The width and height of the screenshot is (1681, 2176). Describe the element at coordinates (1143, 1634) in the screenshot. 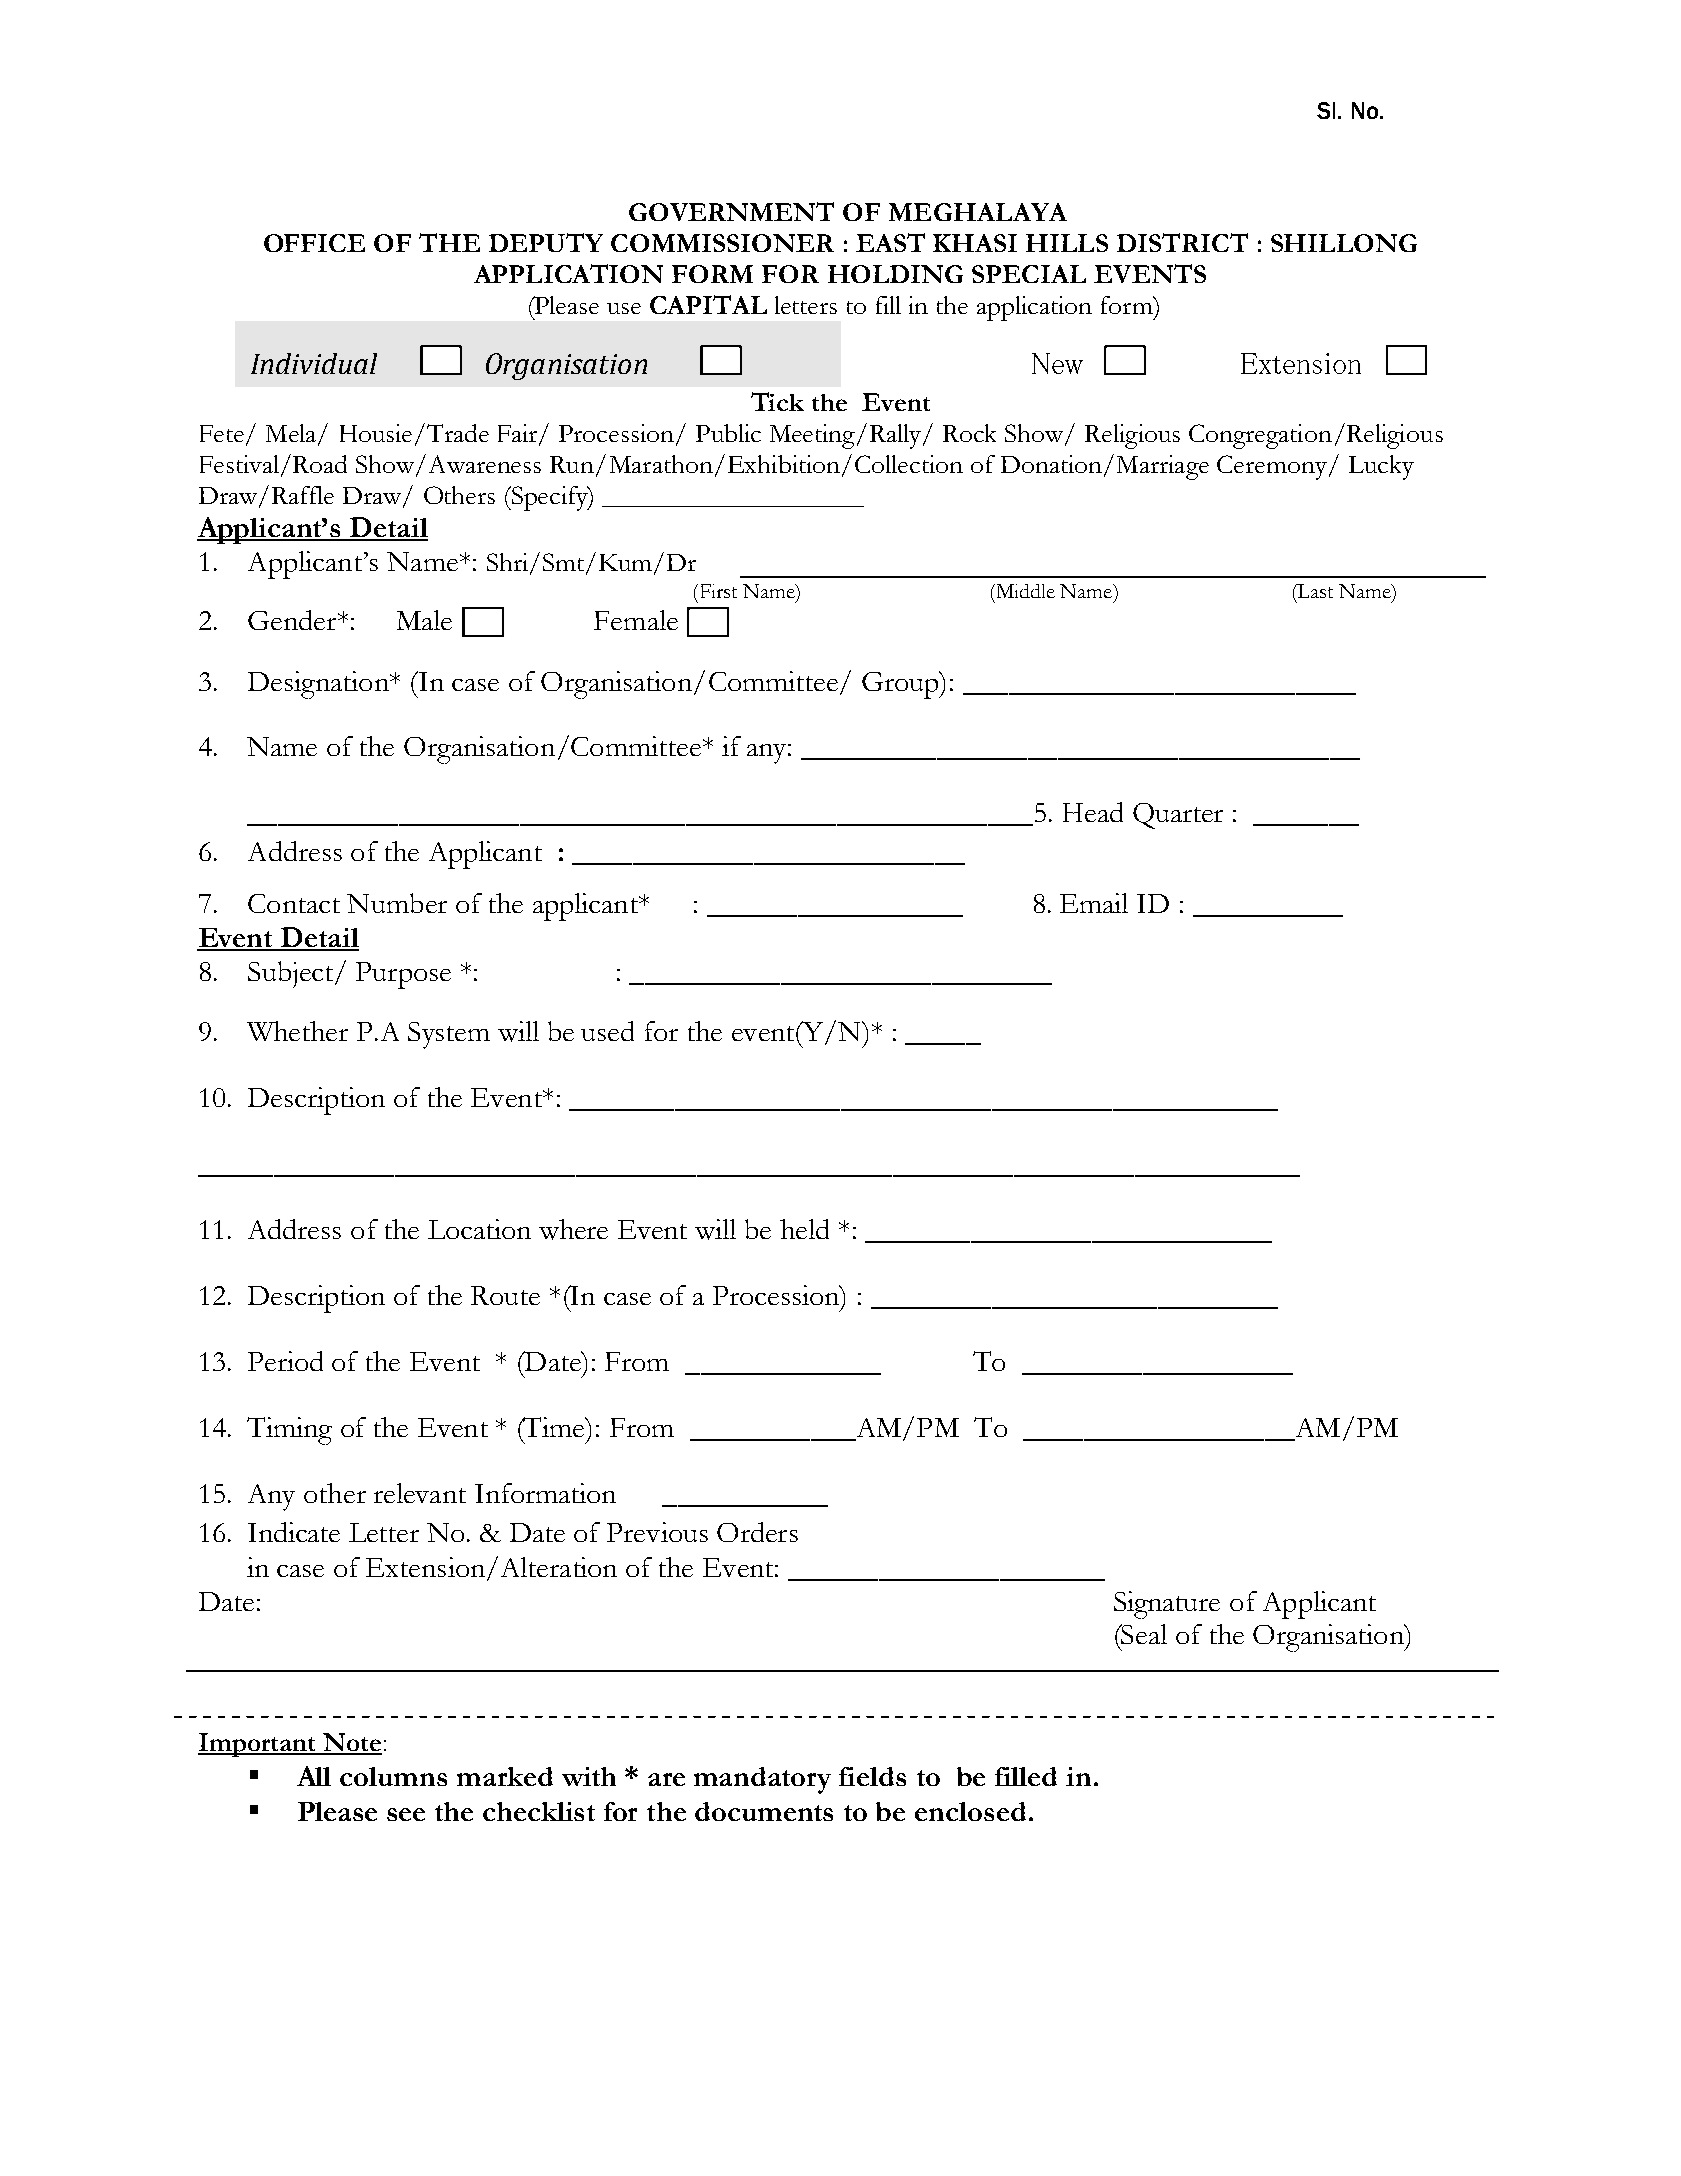

I see `Seal` at that location.
